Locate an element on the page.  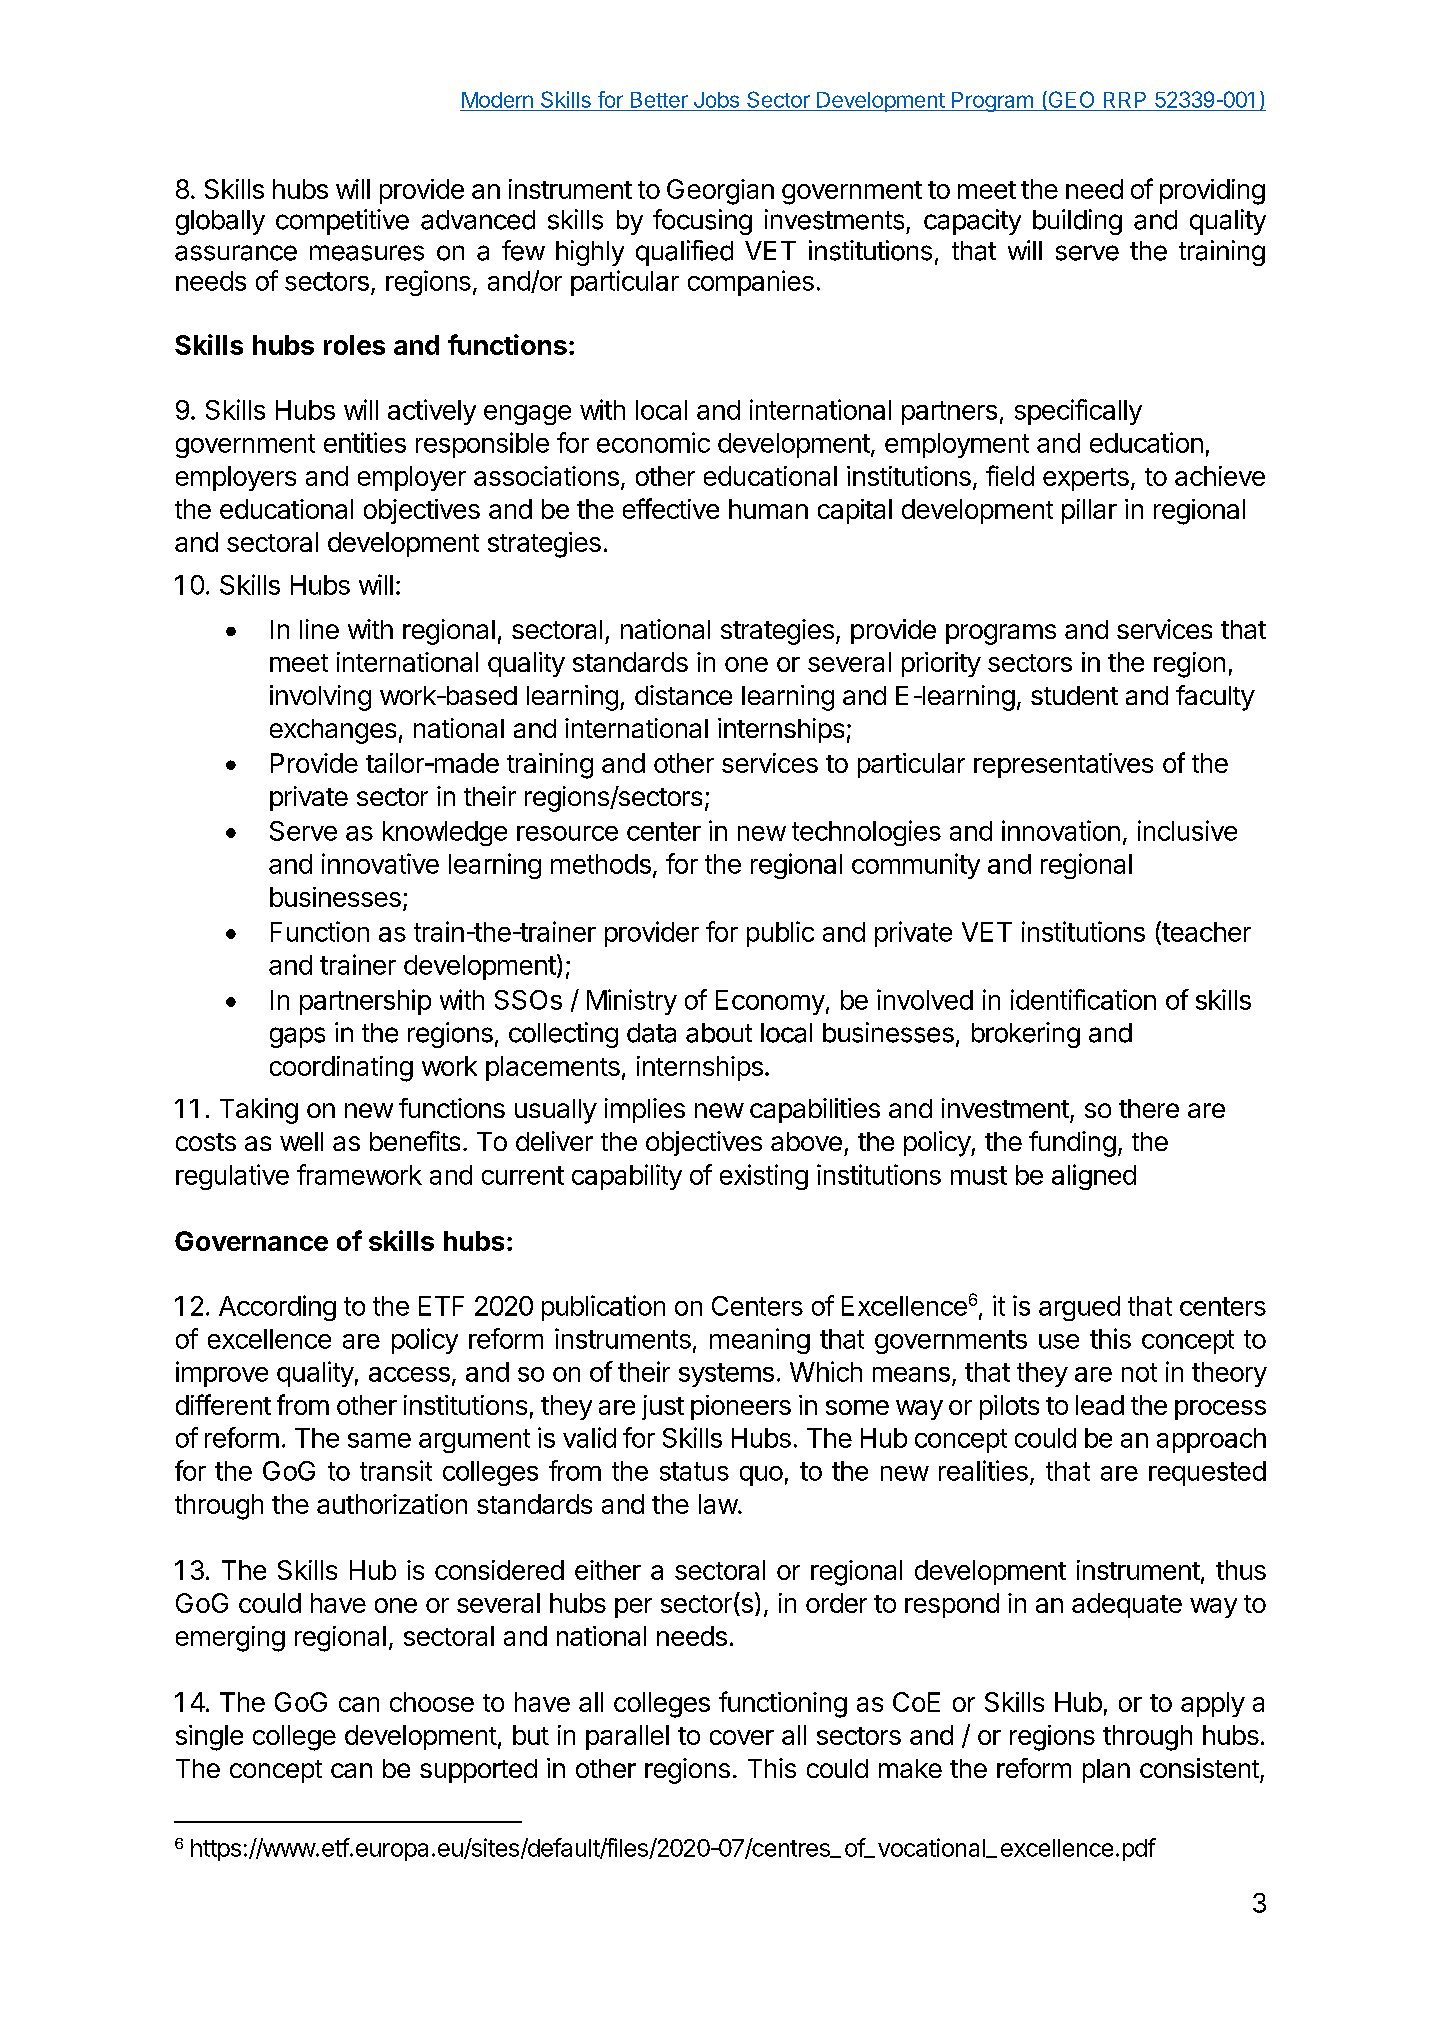
innovative is located at coordinates (380, 863).
